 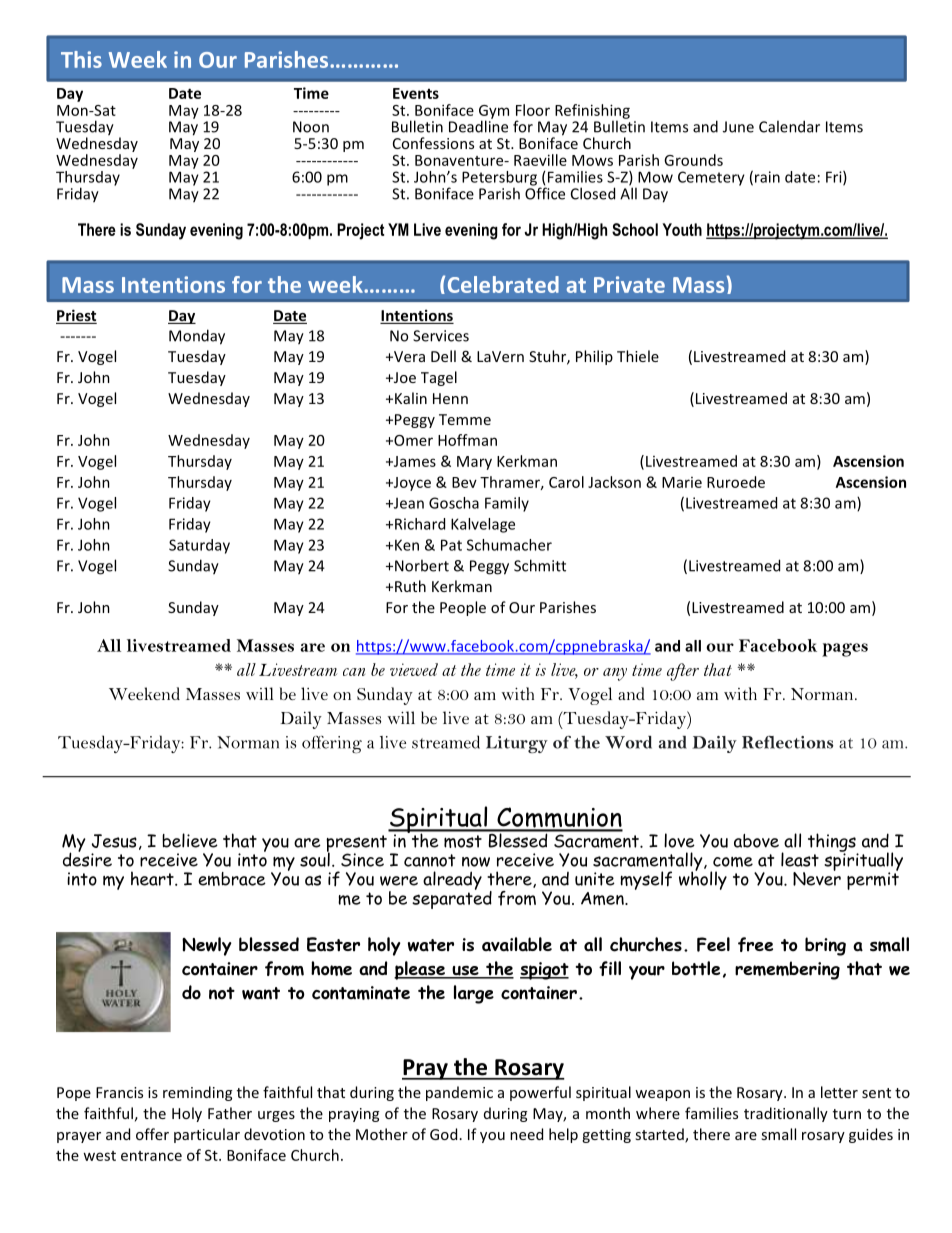 What do you see at coordinates (207, 1135) in the screenshot?
I see `particular` at bounding box center [207, 1135].
